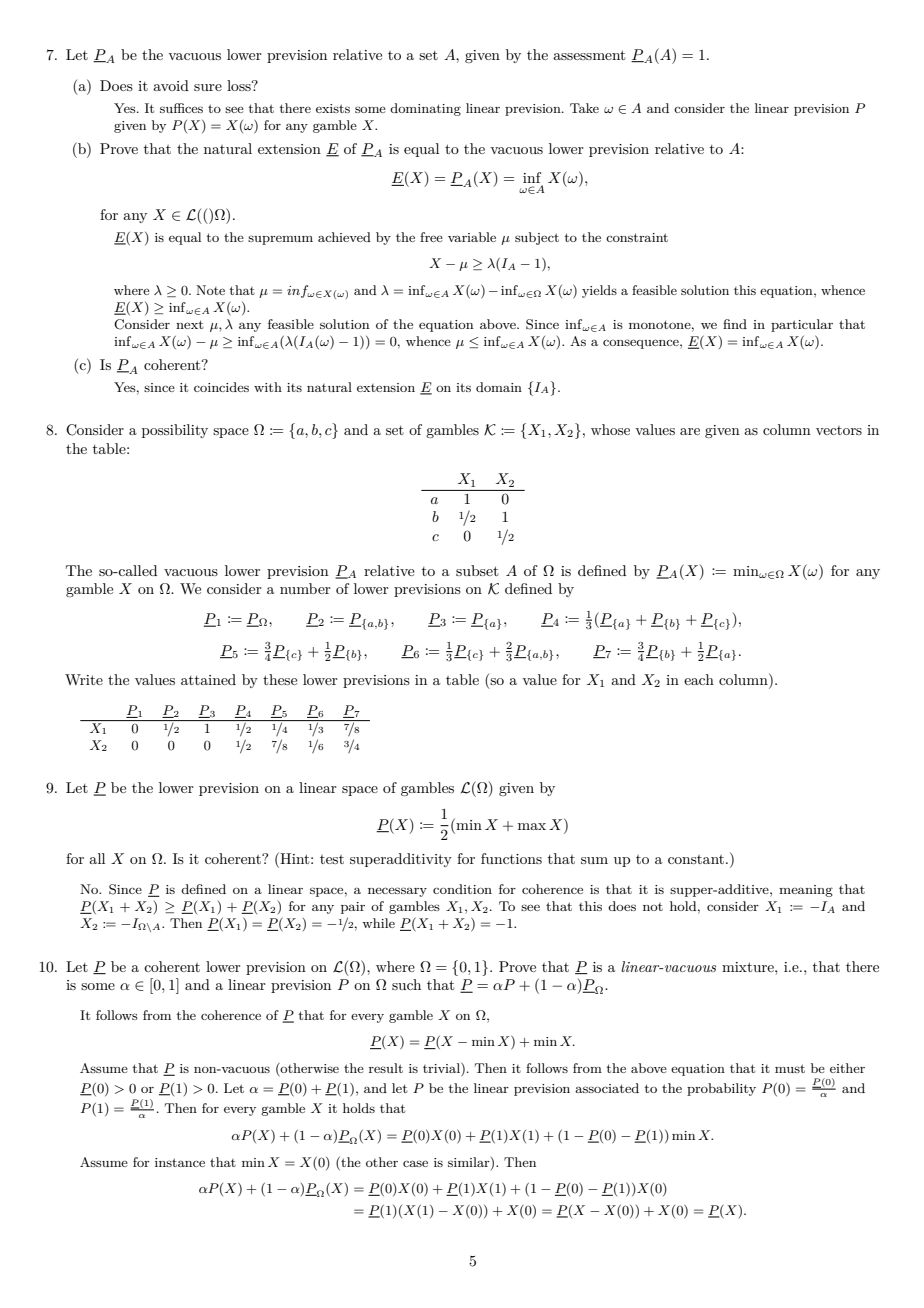  What do you see at coordinates (171, 85) in the document?
I see `avoid` at bounding box center [171, 85].
